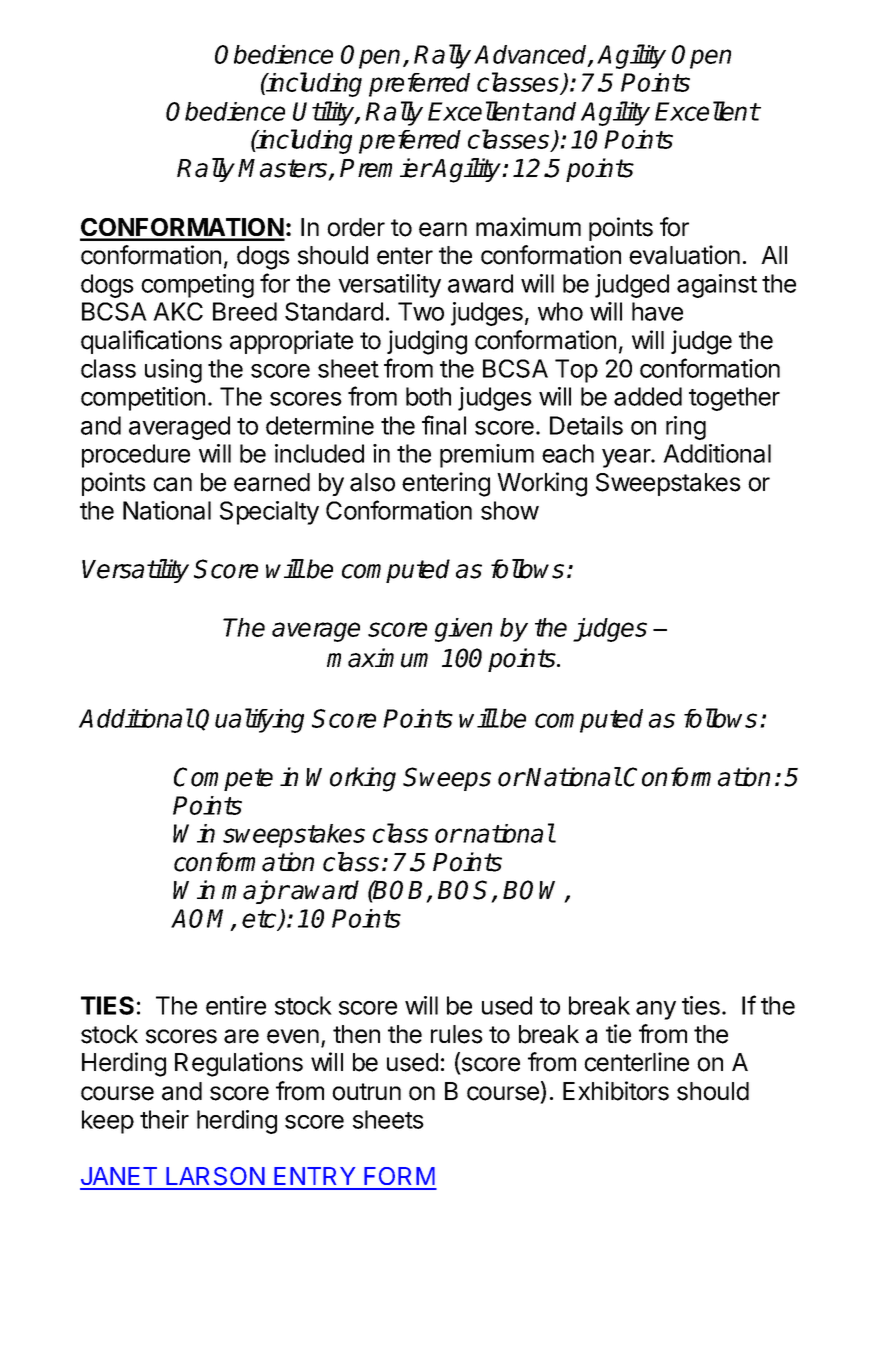 This image has width=887, height=1372. What do you see at coordinates (510, 510) in the image?
I see `show` at bounding box center [510, 510].
